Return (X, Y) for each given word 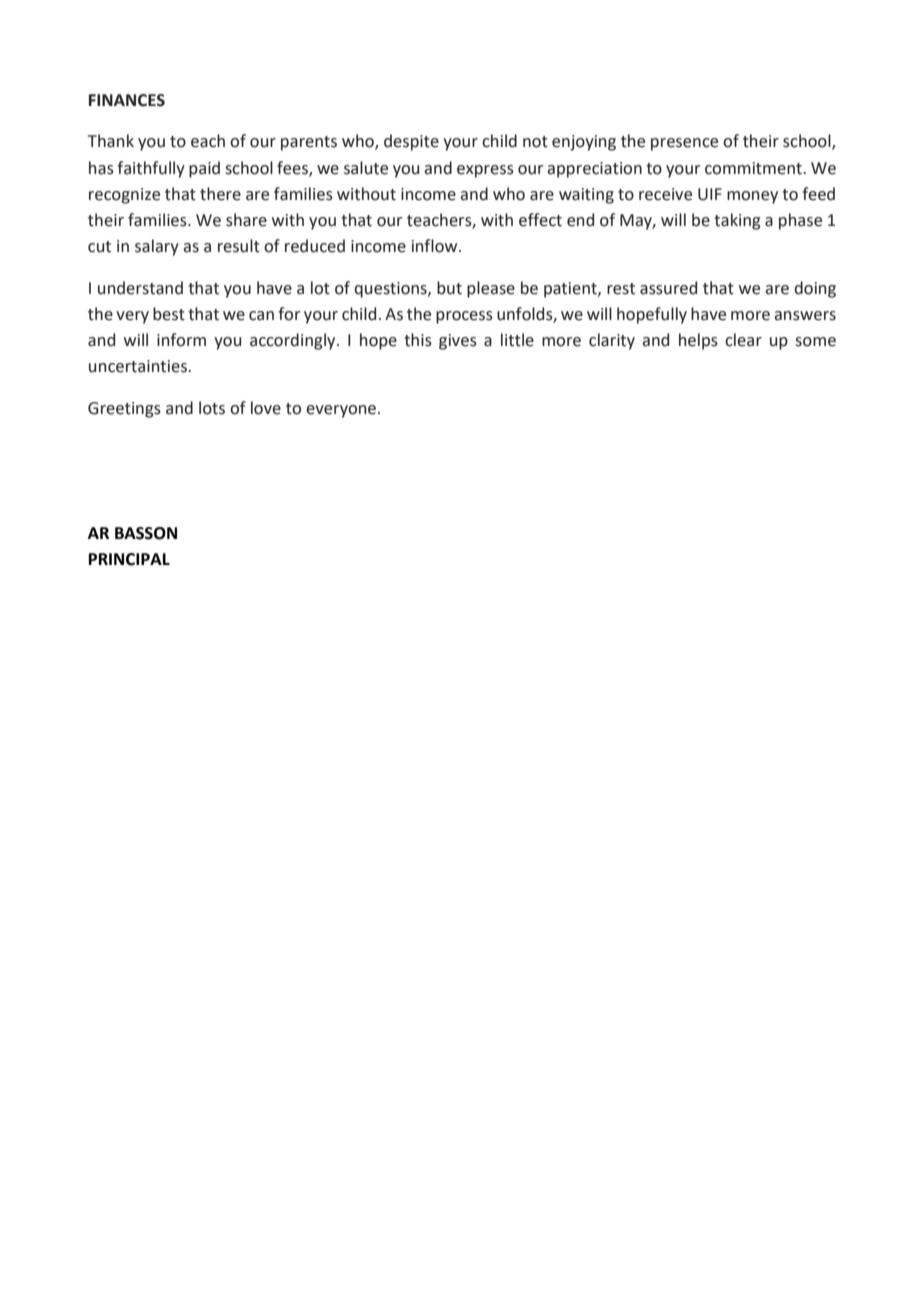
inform (181, 340)
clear (743, 340)
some (815, 342)
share (246, 220)
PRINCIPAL (129, 559)
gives (458, 342)
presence (684, 144)
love (266, 408)
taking (737, 221)
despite (411, 142)
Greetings (124, 410)
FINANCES (127, 100)
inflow (436, 246)
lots (212, 408)
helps (698, 341)
